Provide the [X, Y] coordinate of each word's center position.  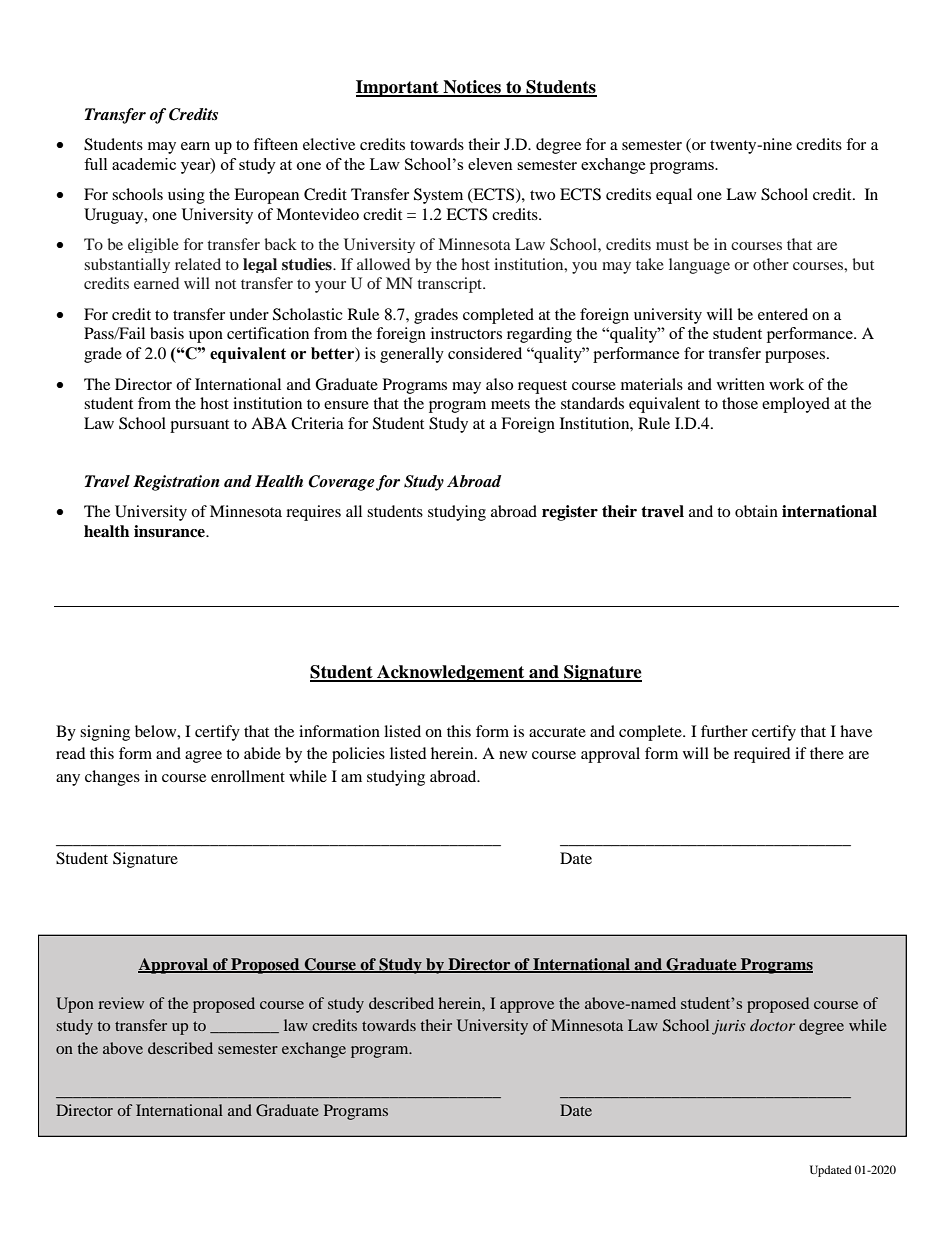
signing [105, 733]
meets [510, 404]
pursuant [199, 426]
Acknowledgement [451, 673]
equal [674, 196]
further [724, 731]
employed [796, 405]
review [121, 1003]
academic [144, 164]
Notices [472, 88]
